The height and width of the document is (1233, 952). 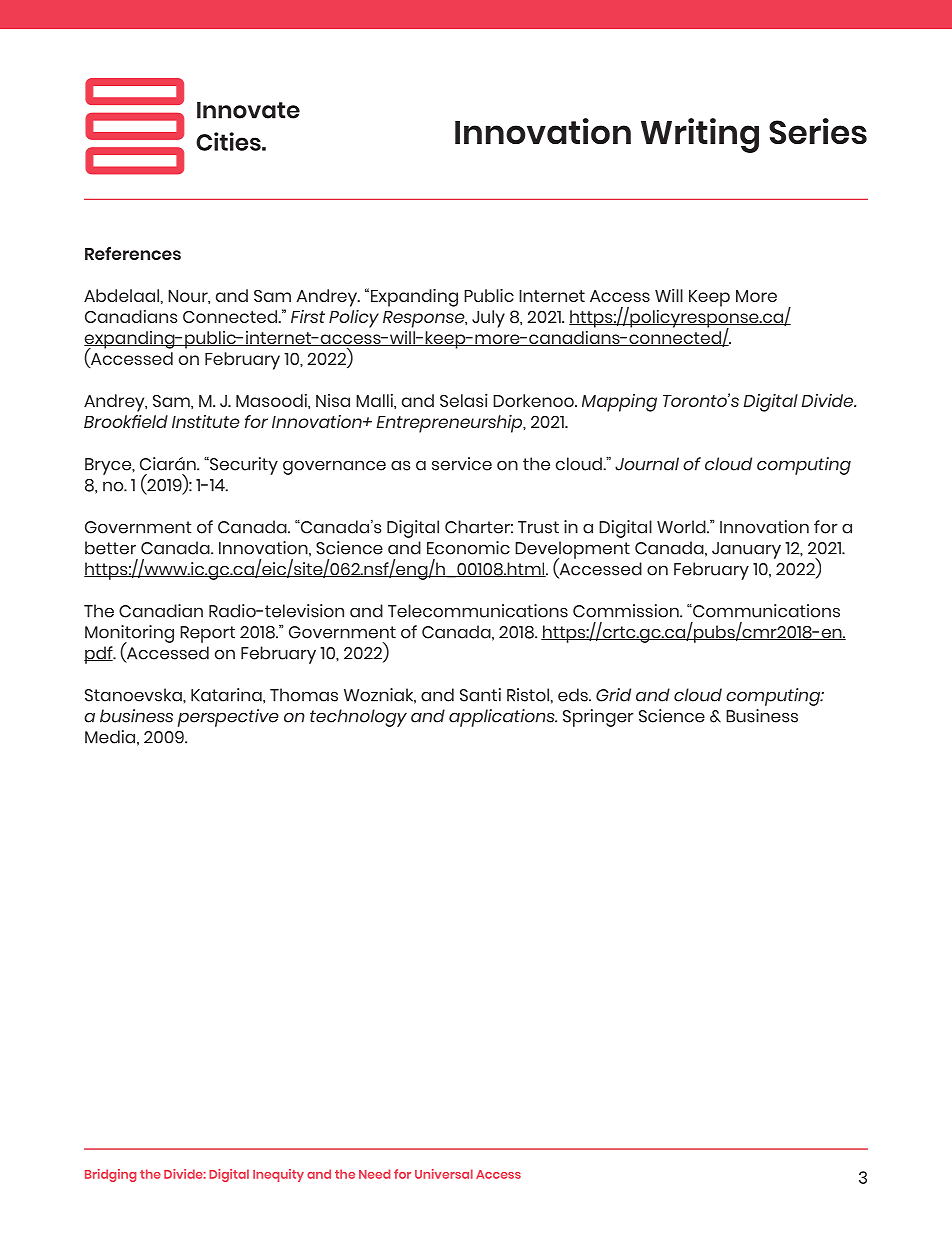 What do you see at coordinates (627, 611) in the document?
I see `Commission` at bounding box center [627, 611].
